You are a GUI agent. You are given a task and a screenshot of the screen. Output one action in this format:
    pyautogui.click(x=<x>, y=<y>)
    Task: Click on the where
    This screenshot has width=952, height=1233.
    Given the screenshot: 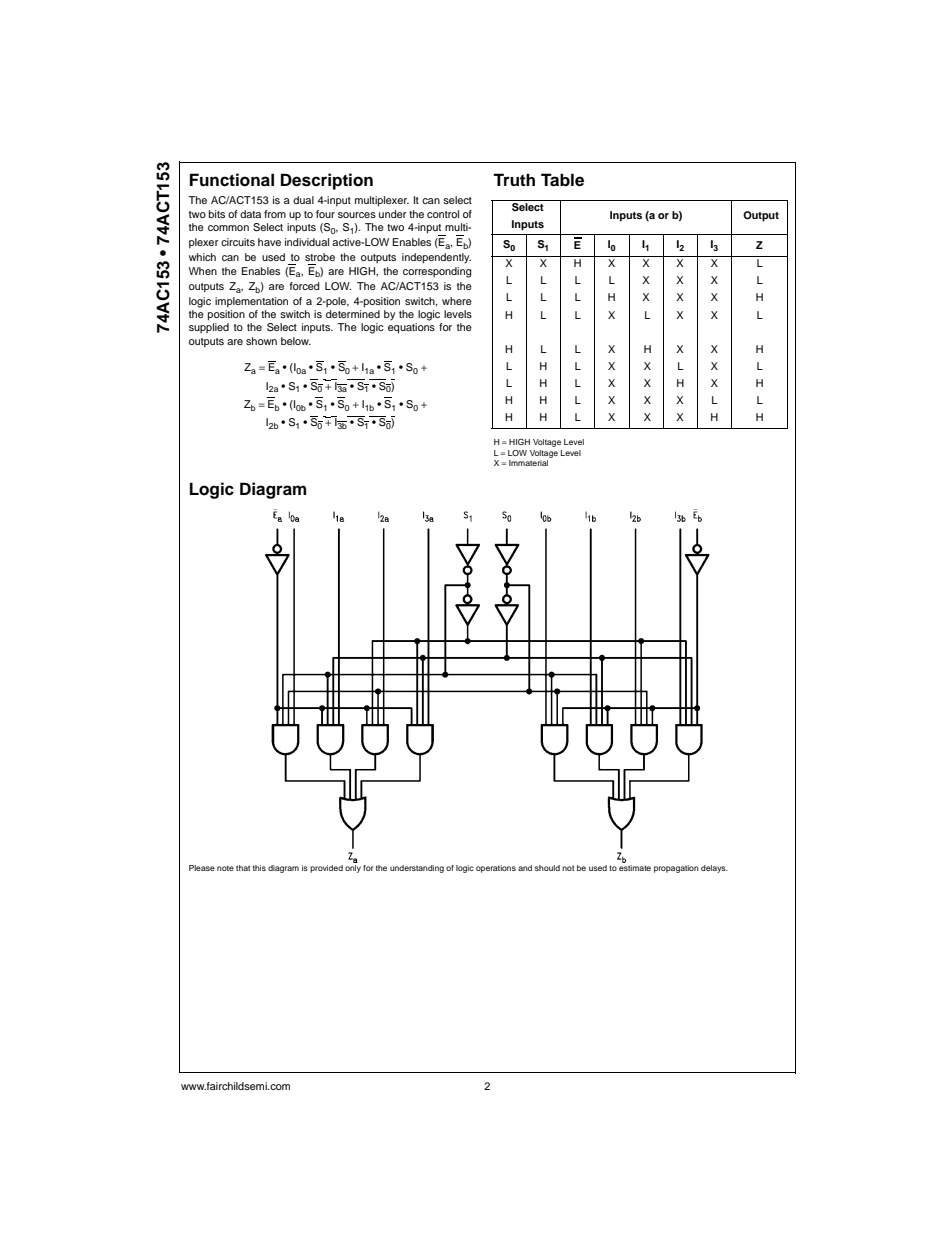 What is the action you would take?
    pyautogui.click(x=457, y=301)
